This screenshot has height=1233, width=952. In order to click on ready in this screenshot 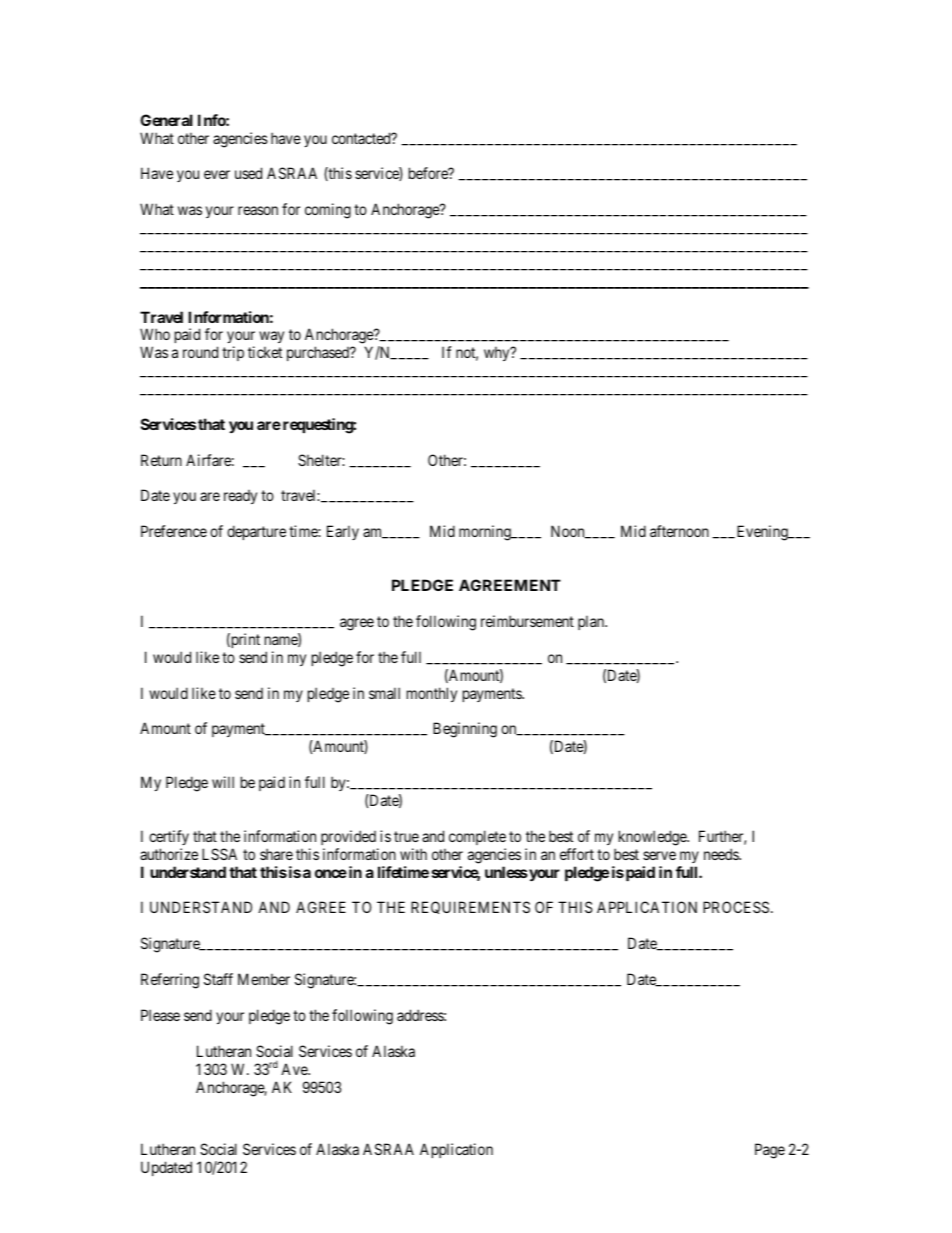, I will do `click(240, 497)`.
